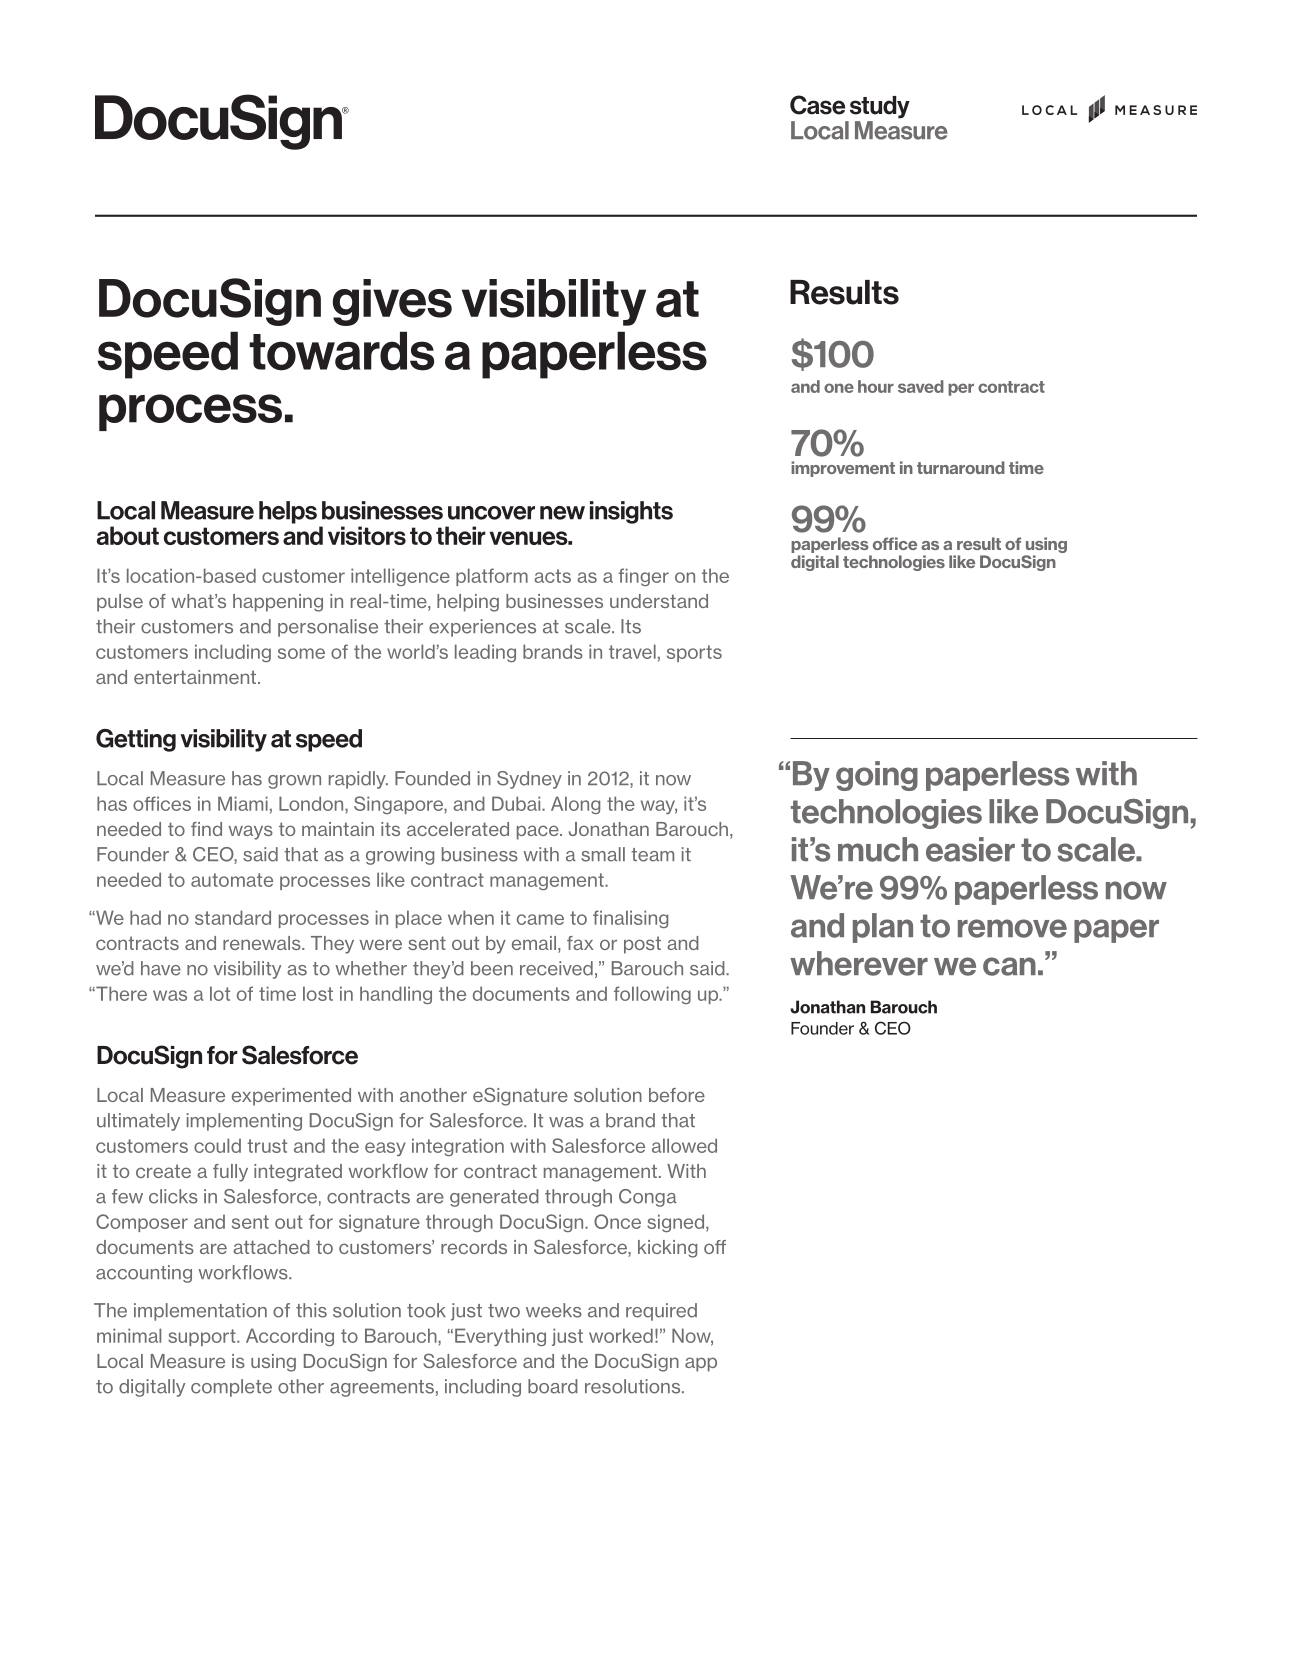 The image size is (1292, 1672). I want to click on wherever, so click(859, 963).
